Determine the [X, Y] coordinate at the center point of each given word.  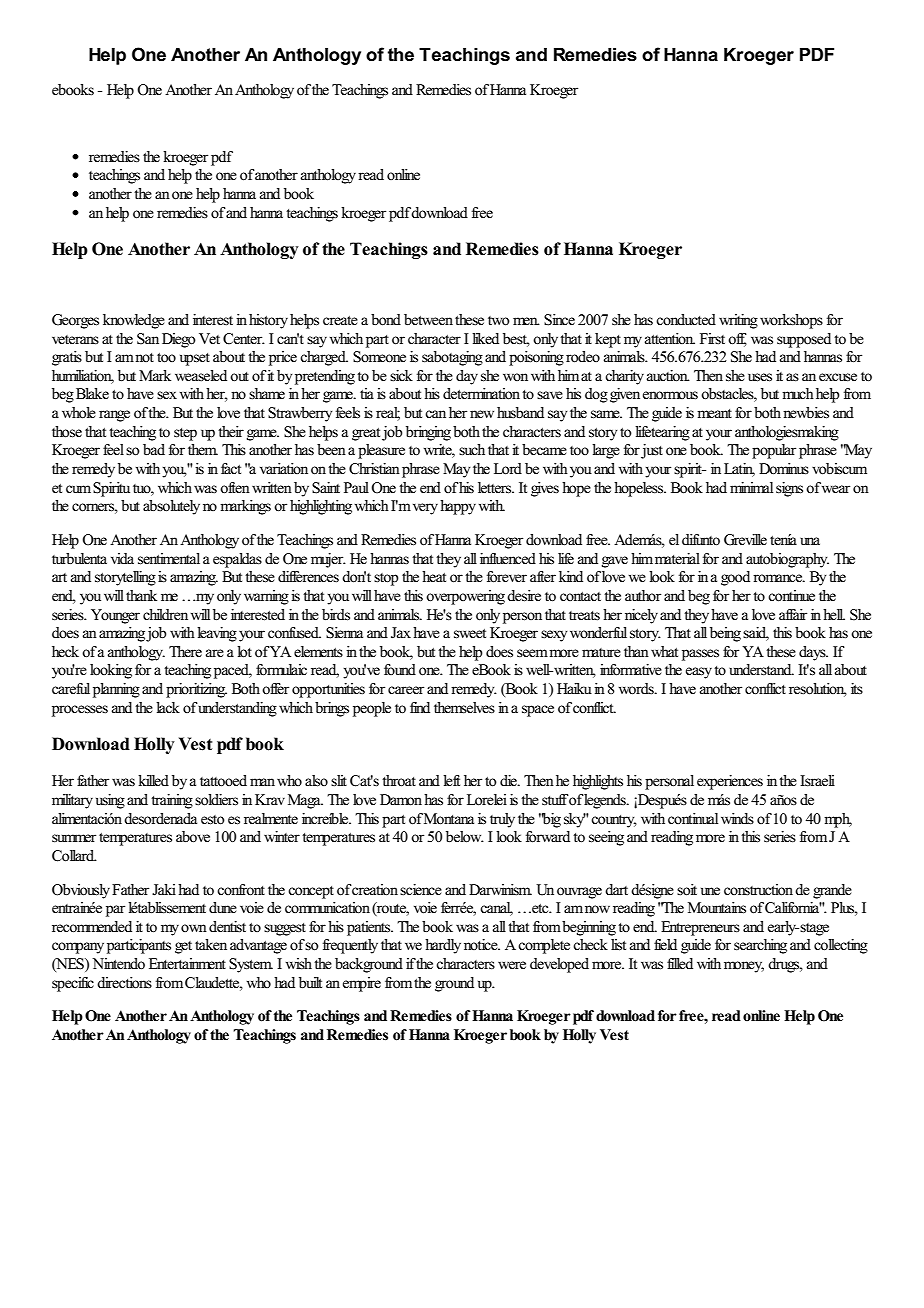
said [756, 634]
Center [244, 339]
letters [496, 488]
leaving [217, 634]
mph [838, 820]
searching [760, 946]
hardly [443, 946]
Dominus [784, 468]
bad [154, 449]
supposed [804, 340]
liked [485, 339]
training [172, 801]
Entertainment [187, 964]
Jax [401, 633]
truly [502, 820]
